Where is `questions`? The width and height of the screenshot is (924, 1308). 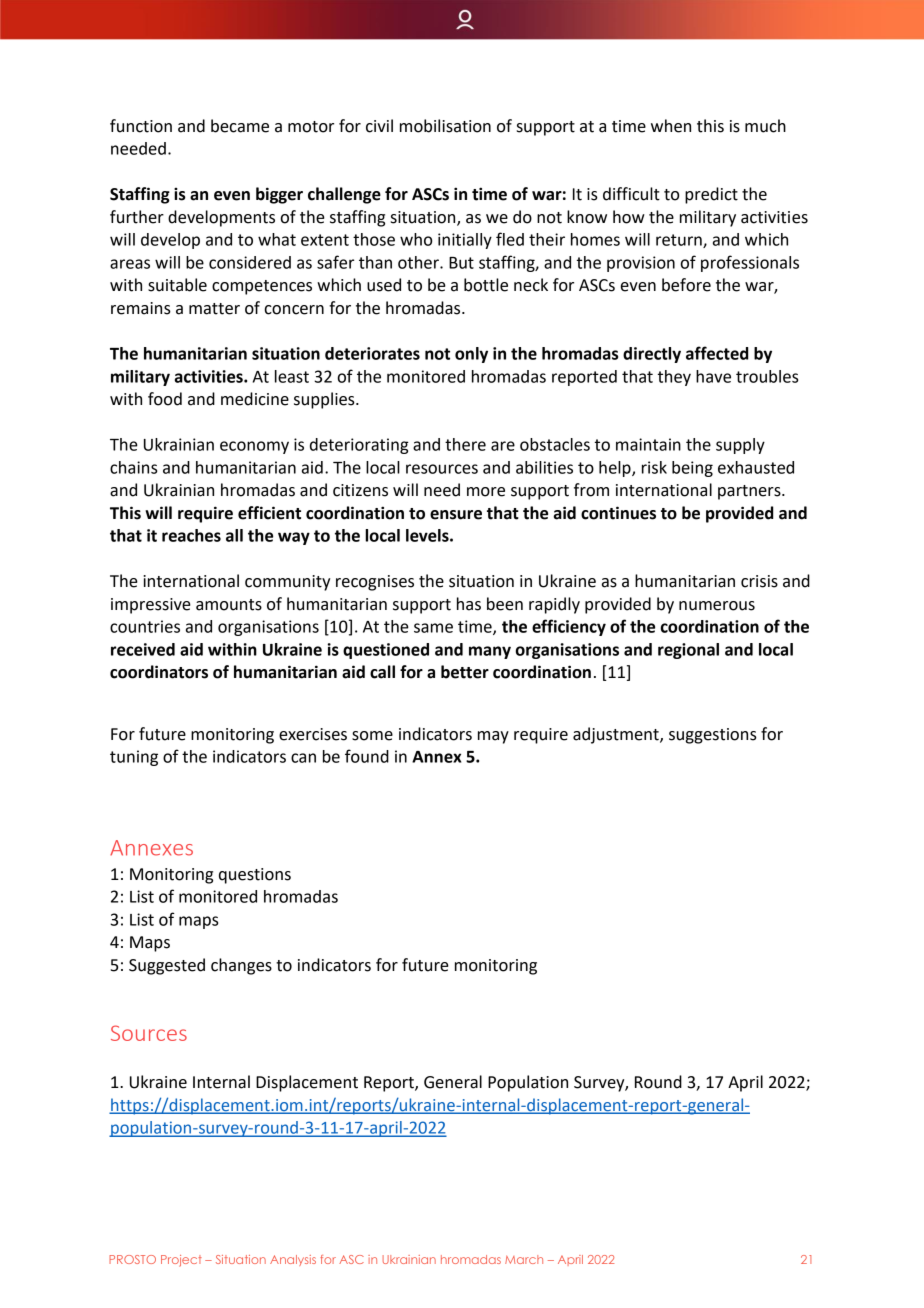
questions is located at coordinates (255, 876).
